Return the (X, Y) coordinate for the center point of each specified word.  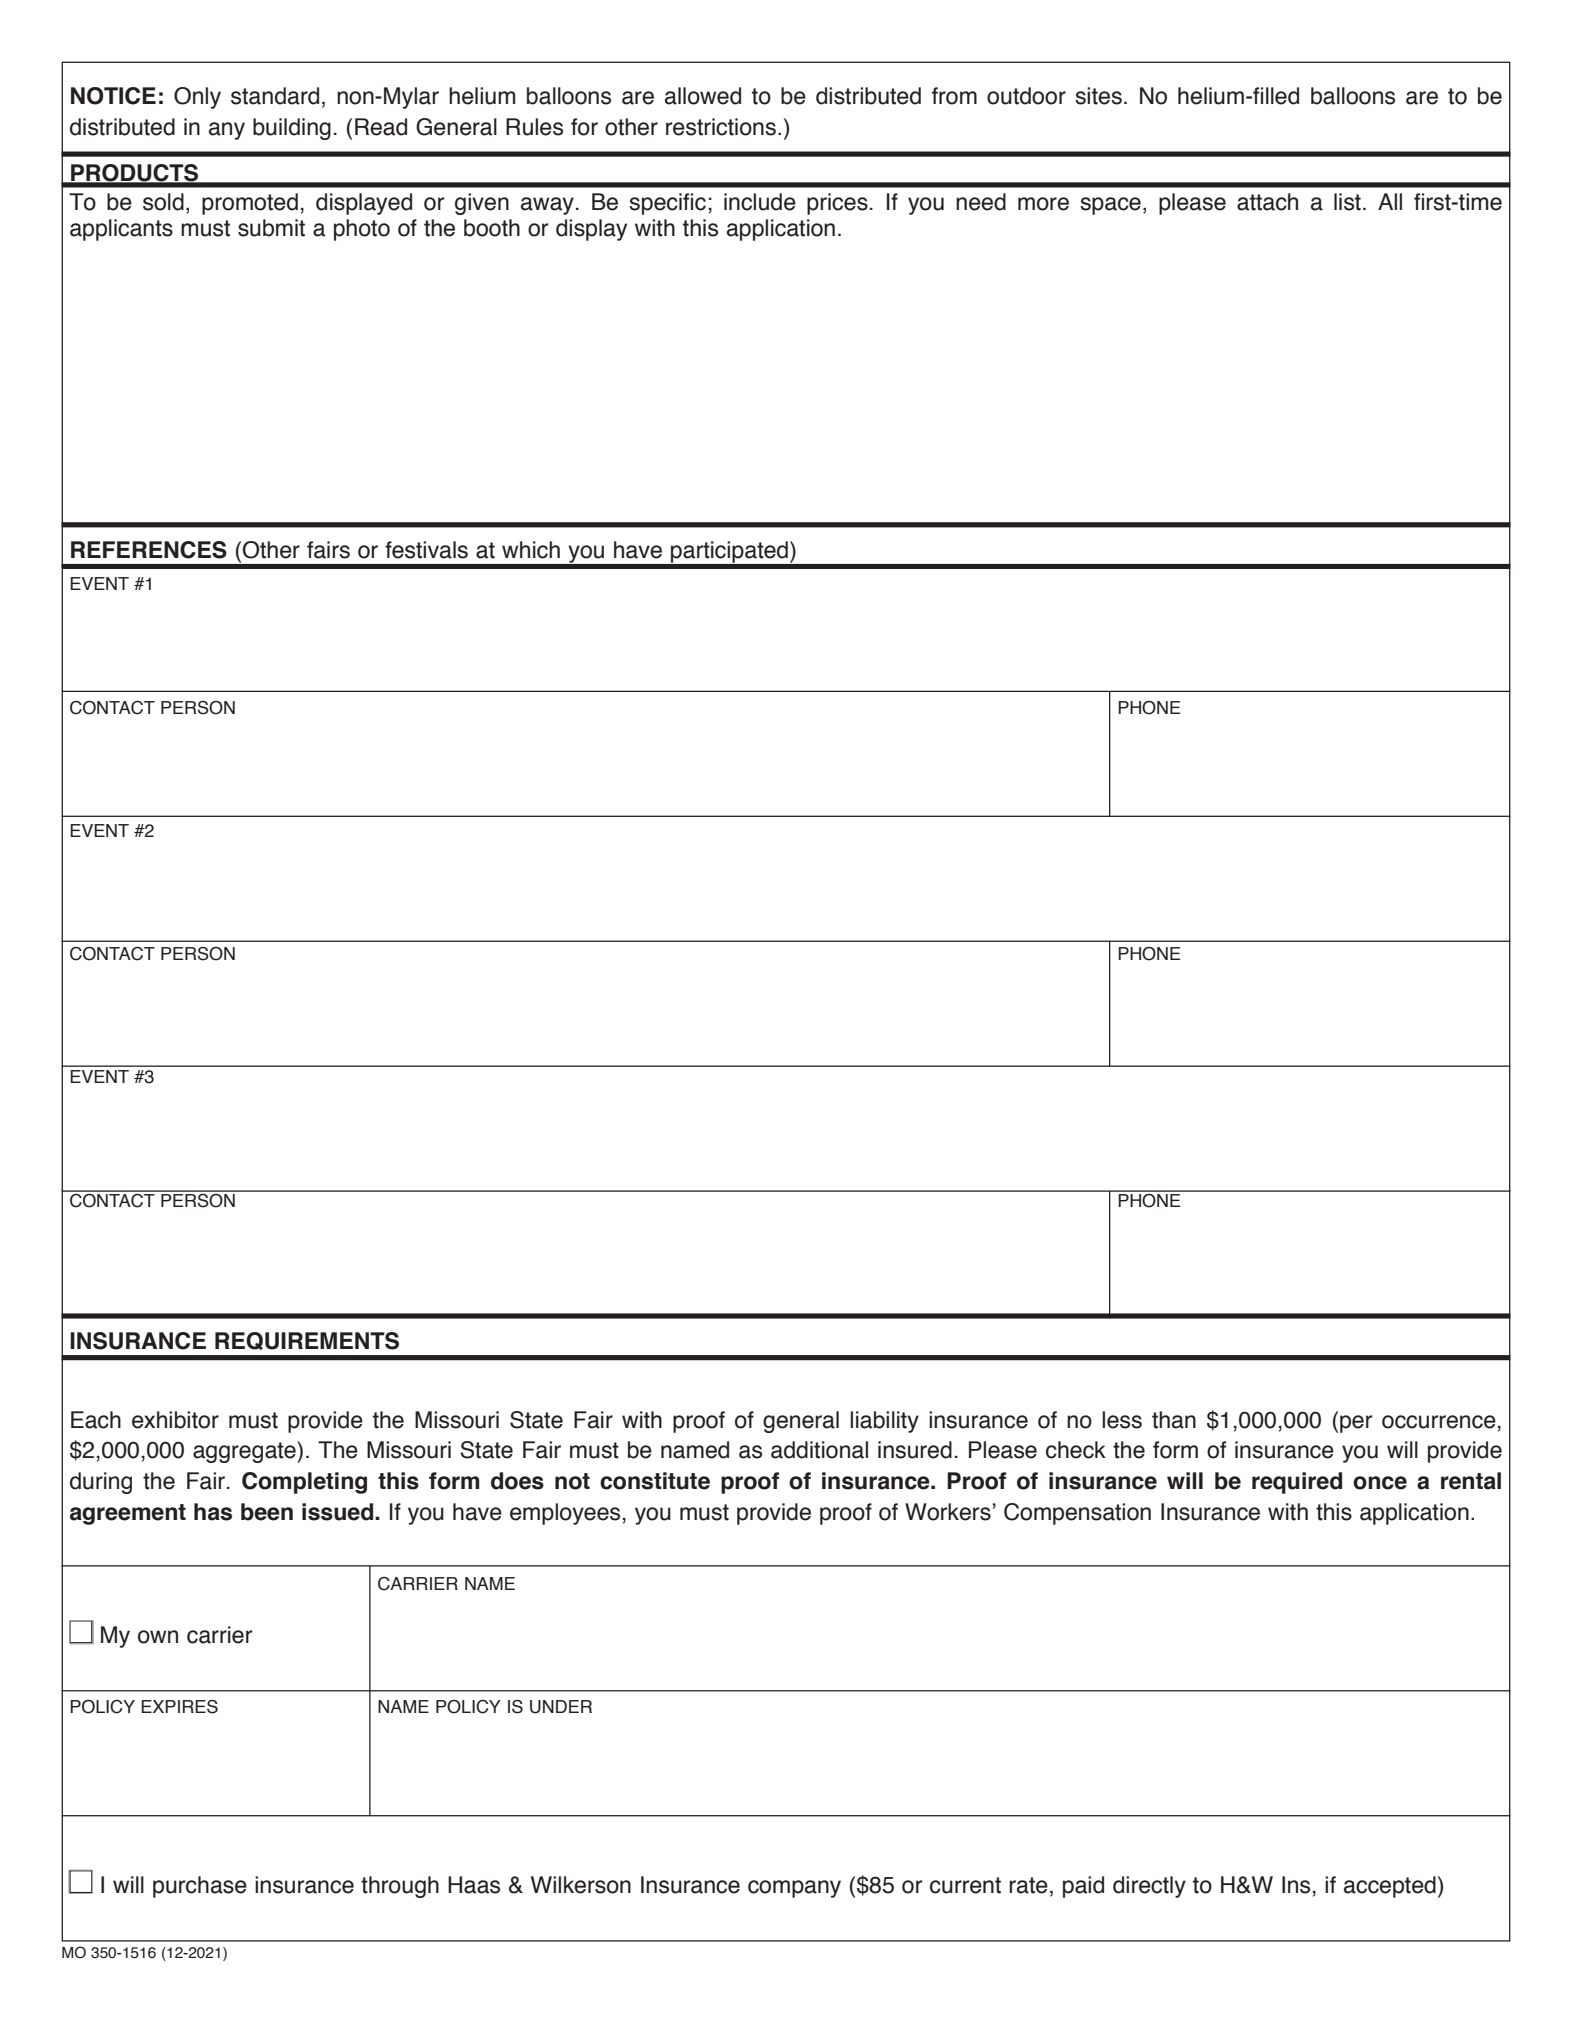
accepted (1390, 1887)
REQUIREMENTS (307, 1341)
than (1174, 1420)
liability (884, 1422)
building (292, 129)
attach (1267, 202)
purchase (200, 1887)
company (794, 1889)
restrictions (721, 127)
